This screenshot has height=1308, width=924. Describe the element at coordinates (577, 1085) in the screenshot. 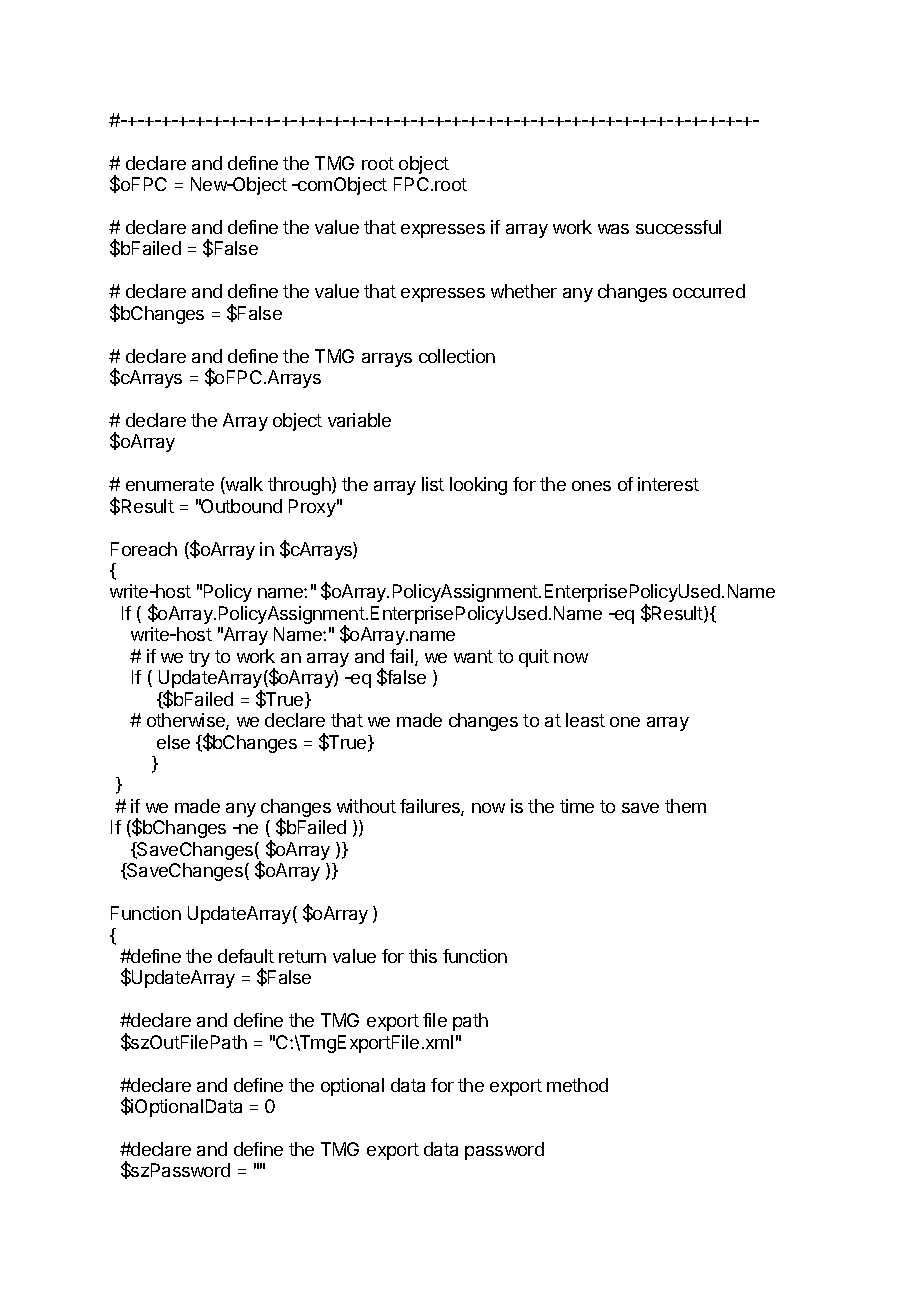

I see `method` at that location.
